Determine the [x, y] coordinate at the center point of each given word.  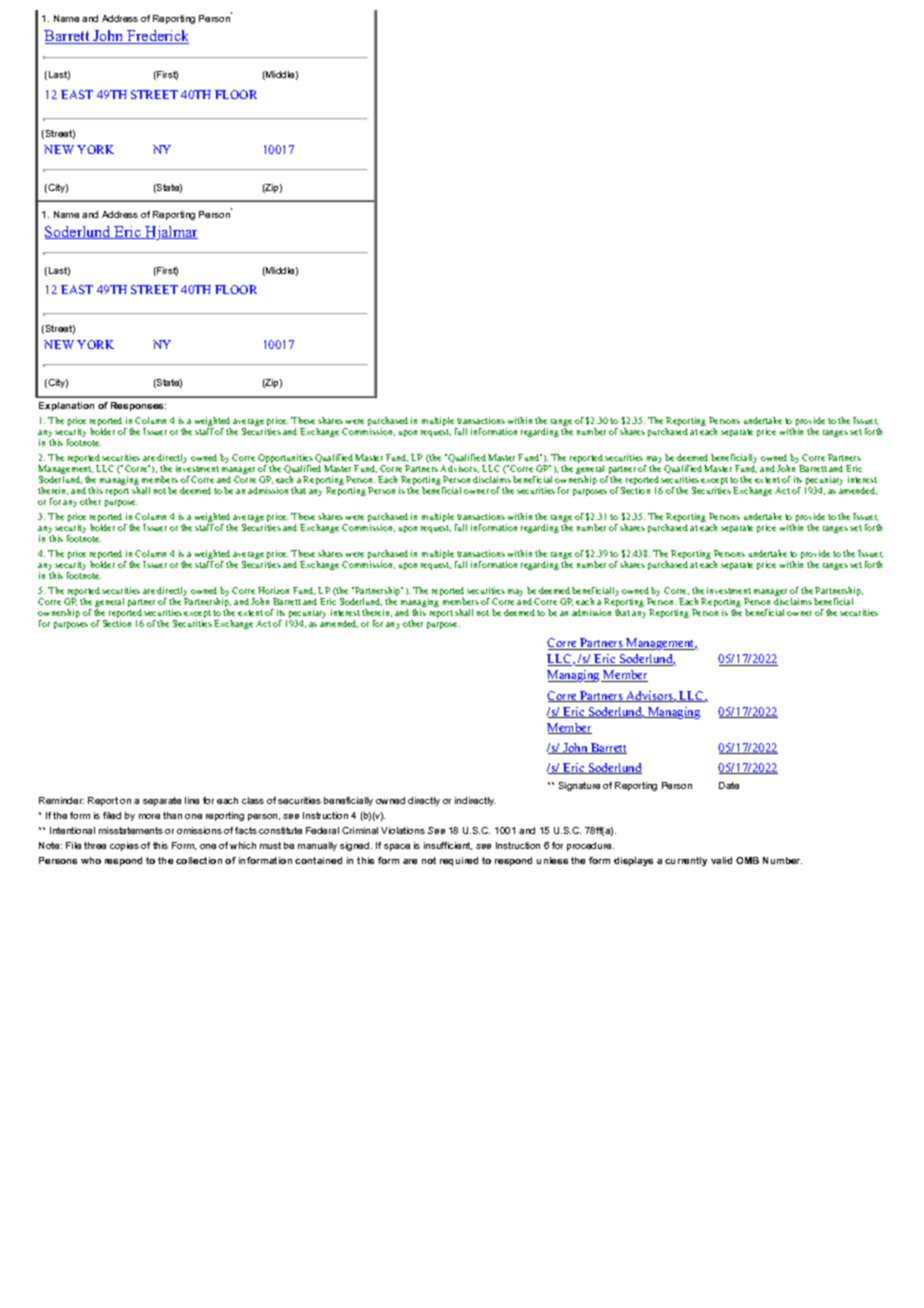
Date [729, 785]
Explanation [66, 406]
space [397, 847]
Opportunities [285, 460]
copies [124, 846]
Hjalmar [170, 233]
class [253, 800]
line [192, 800]
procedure [590, 846]
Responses [138, 406]
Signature [579, 786]
